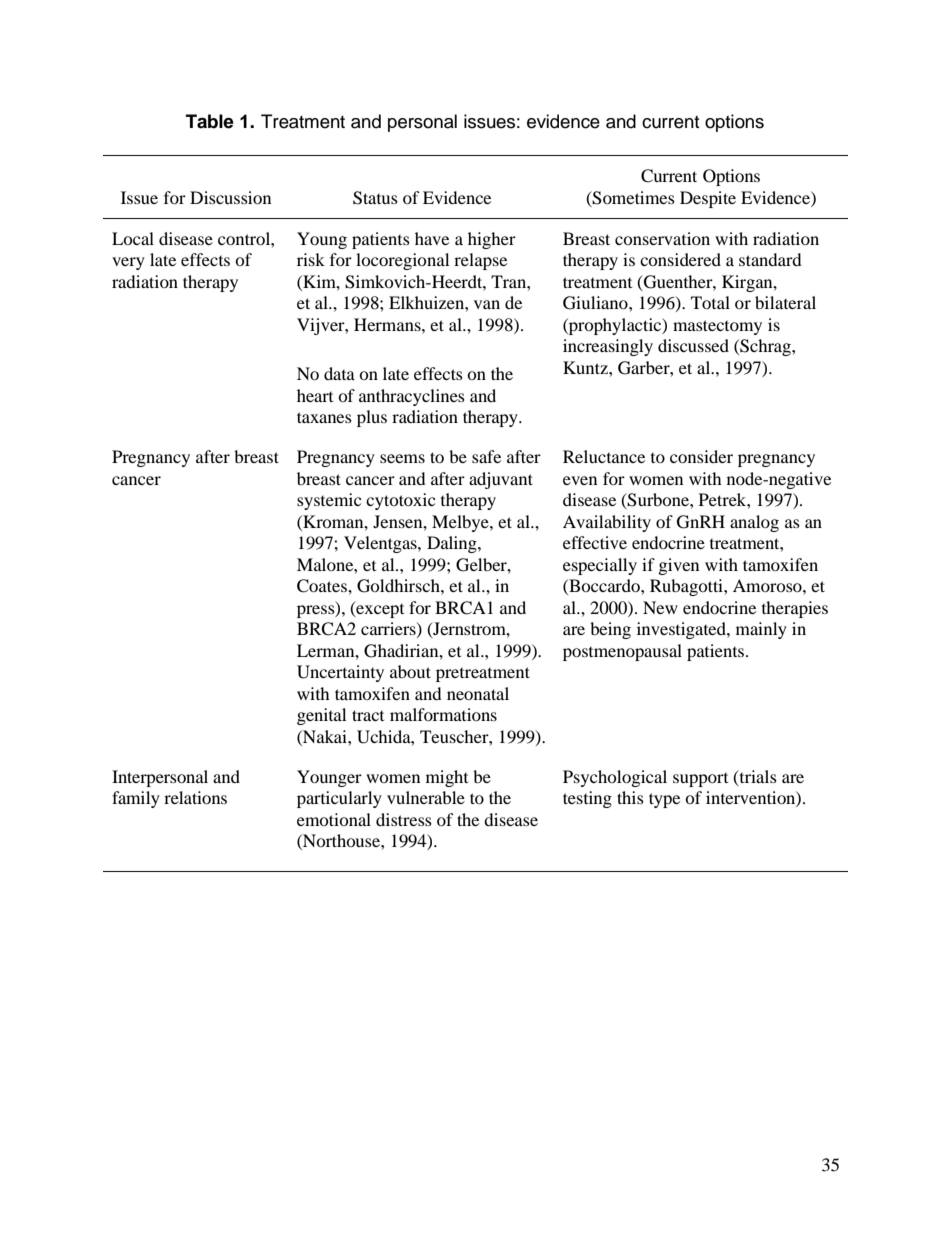 This screenshot has height=1233, width=952. What do you see at coordinates (708, 199) in the screenshot?
I see `Despite` at bounding box center [708, 199].
